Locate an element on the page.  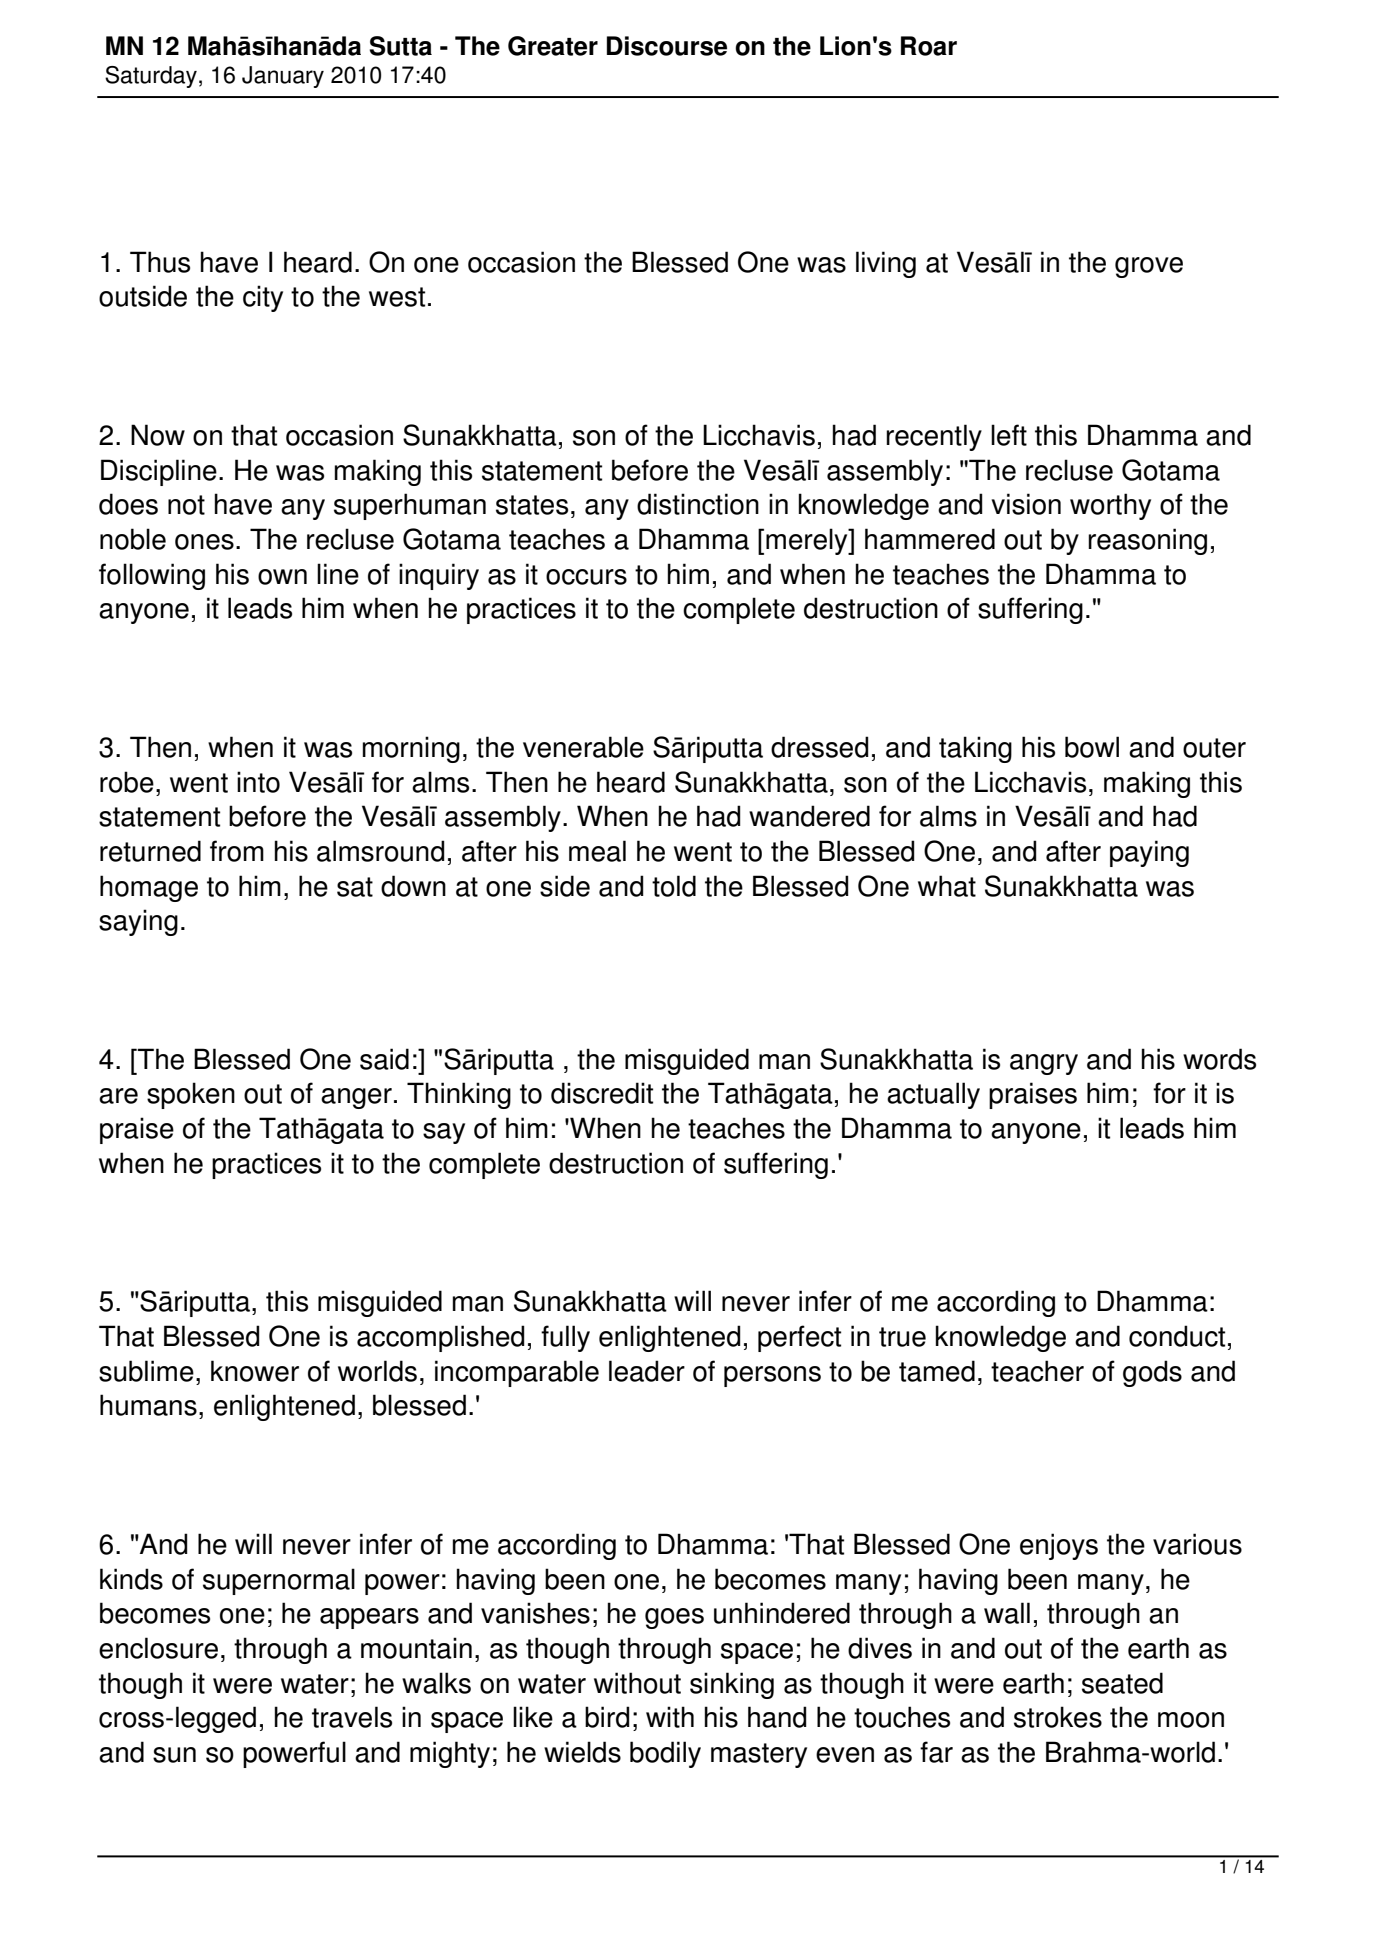
knower is located at coordinates (255, 1371).
